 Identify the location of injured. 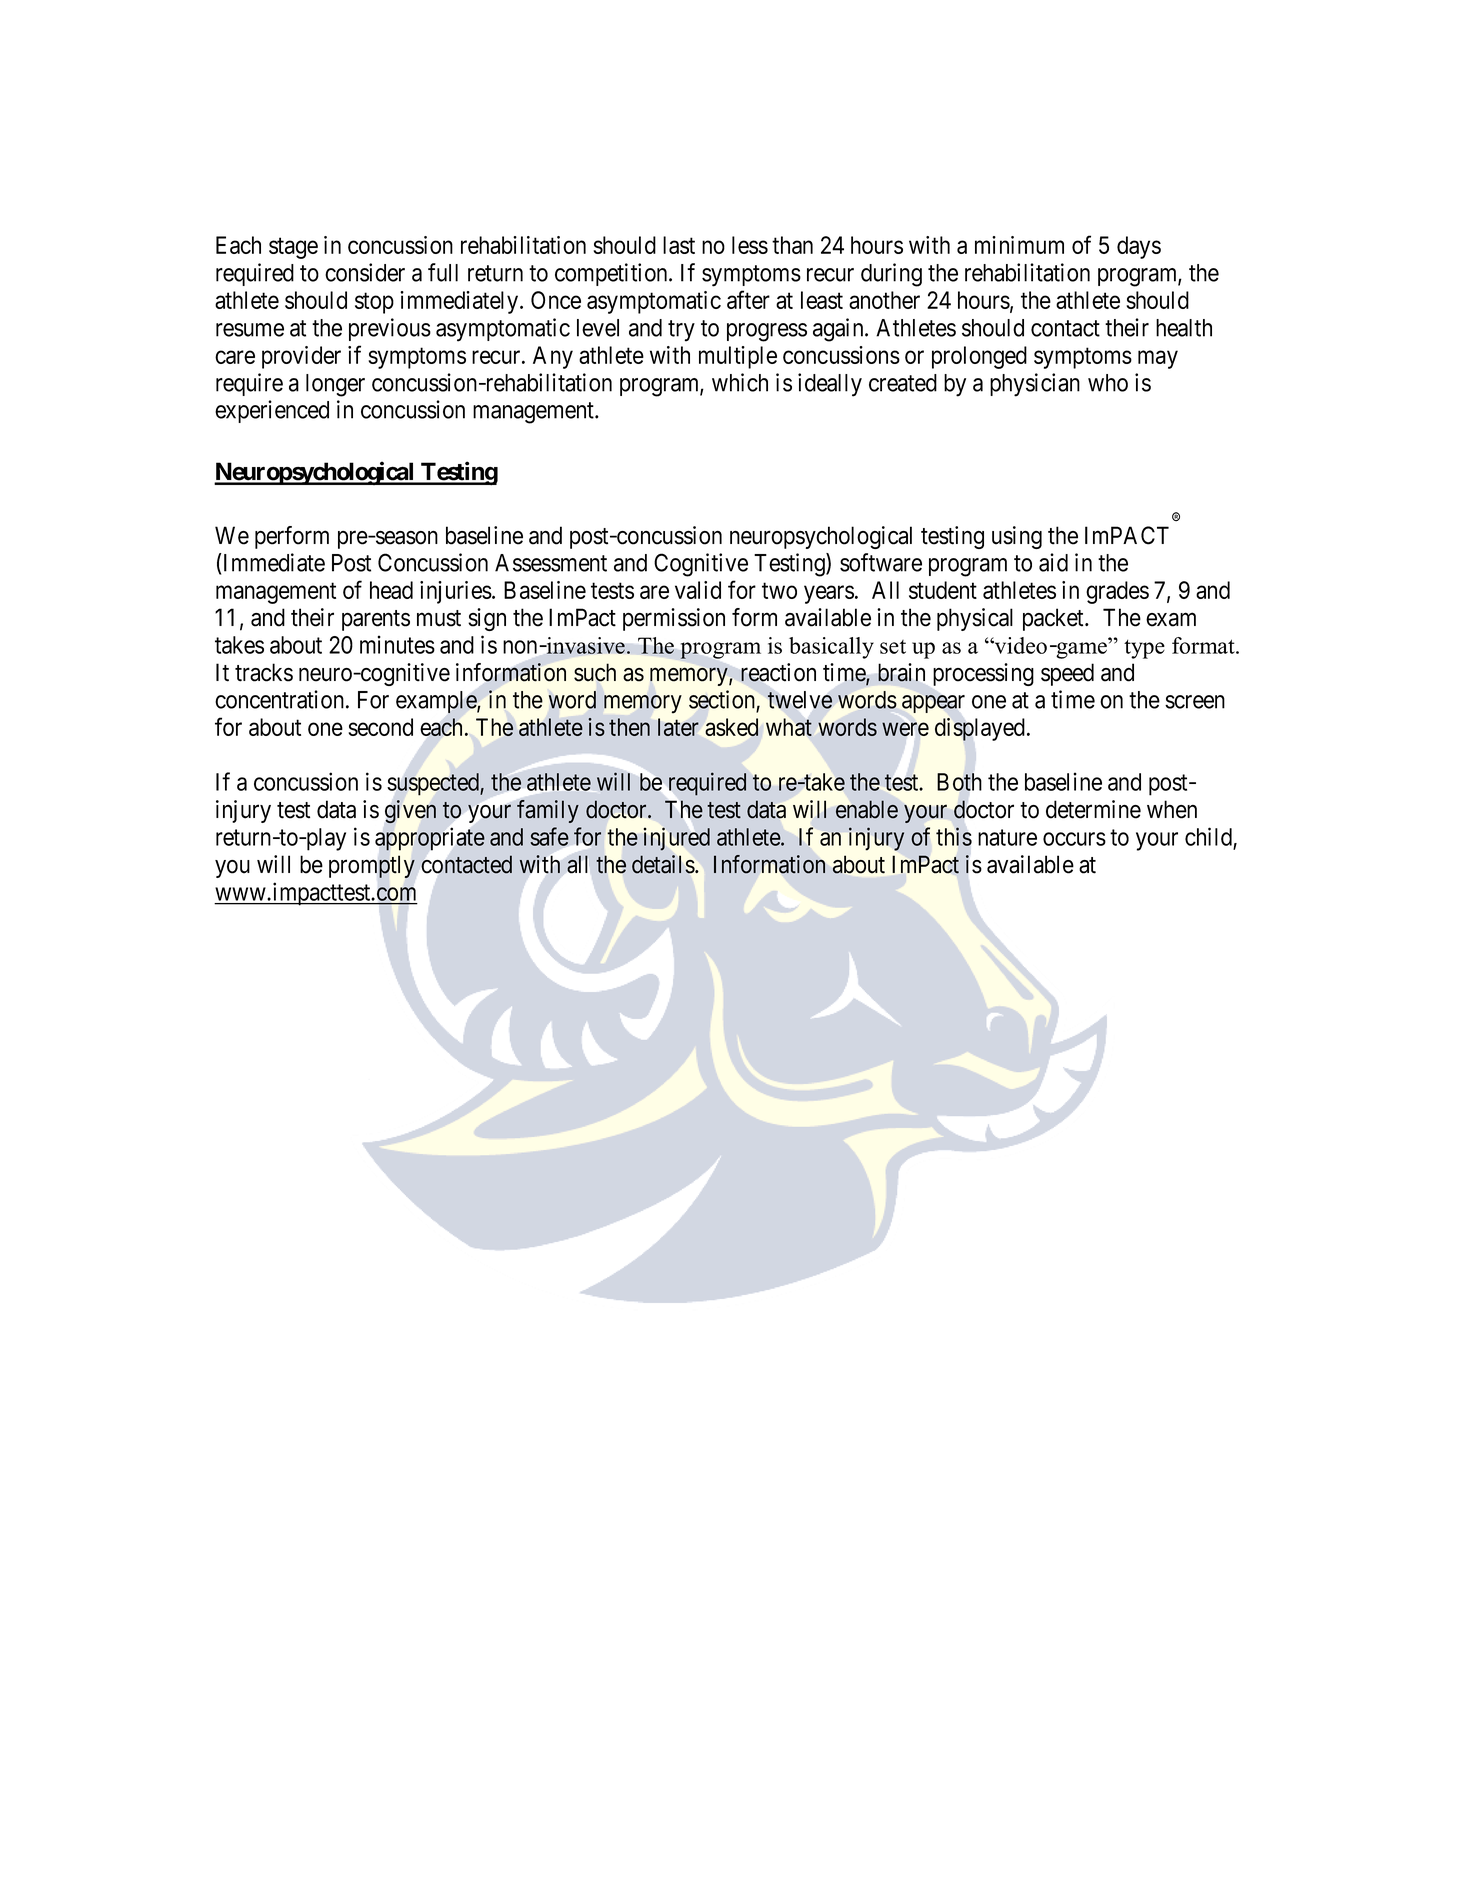
(677, 839).
